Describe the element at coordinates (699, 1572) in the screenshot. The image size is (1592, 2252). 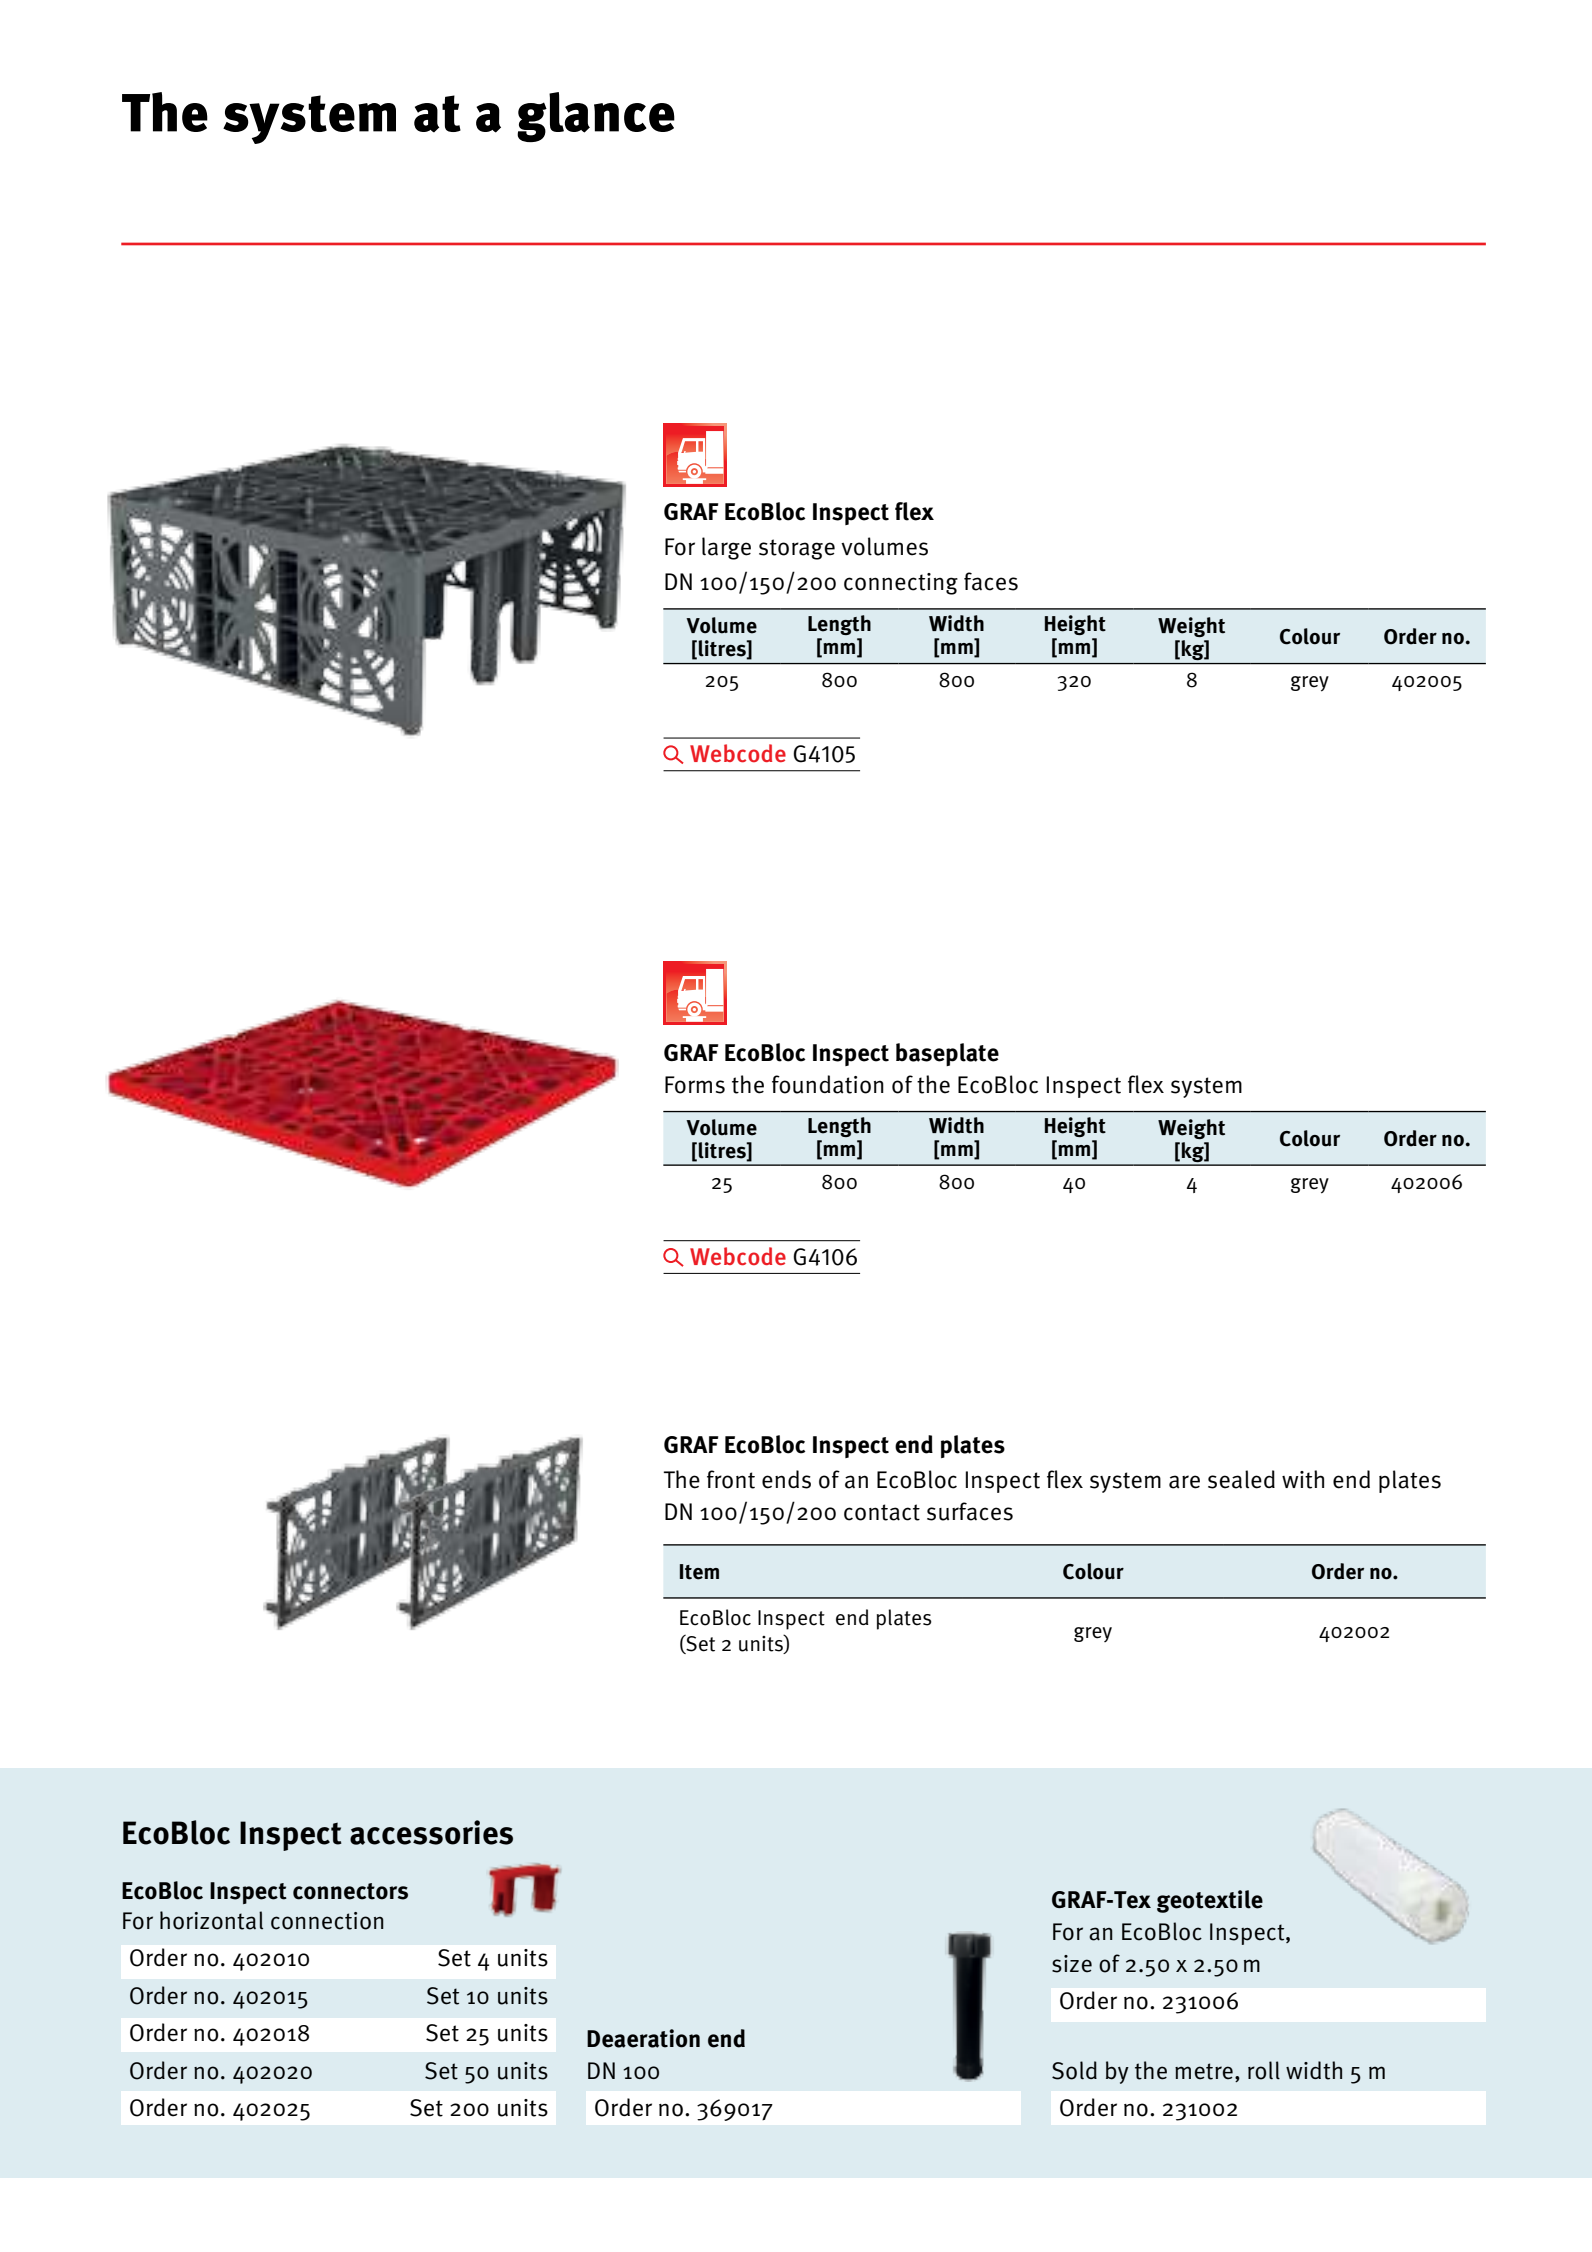
I see `Item` at that location.
